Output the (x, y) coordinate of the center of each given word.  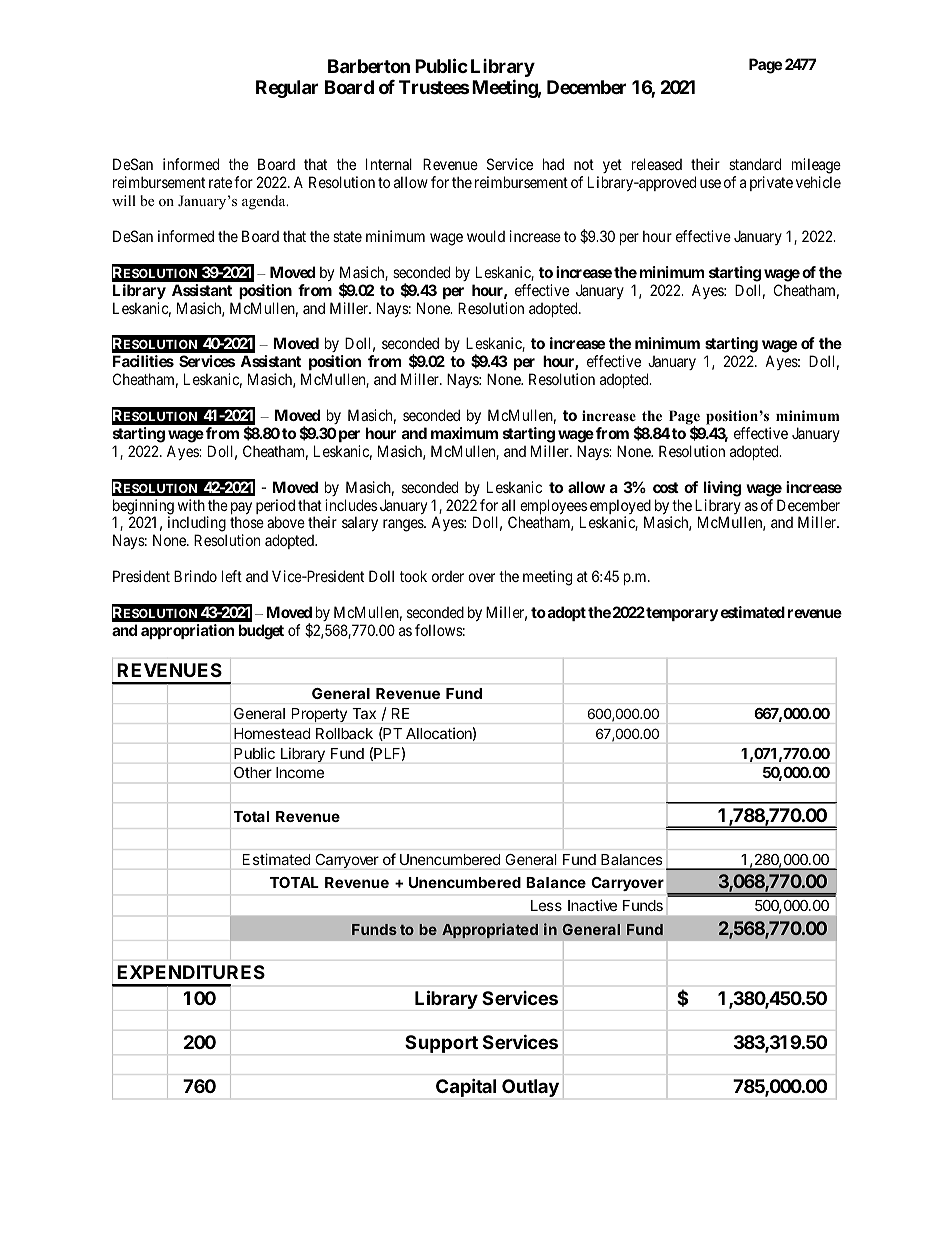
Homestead (272, 733)
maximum (464, 433)
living (722, 489)
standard (755, 164)
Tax (364, 713)
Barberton (369, 66)
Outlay (530, 1088)
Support (441, 1044)
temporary (681, 614)
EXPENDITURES (191, 972)
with (191, 505)
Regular (287, 89)
